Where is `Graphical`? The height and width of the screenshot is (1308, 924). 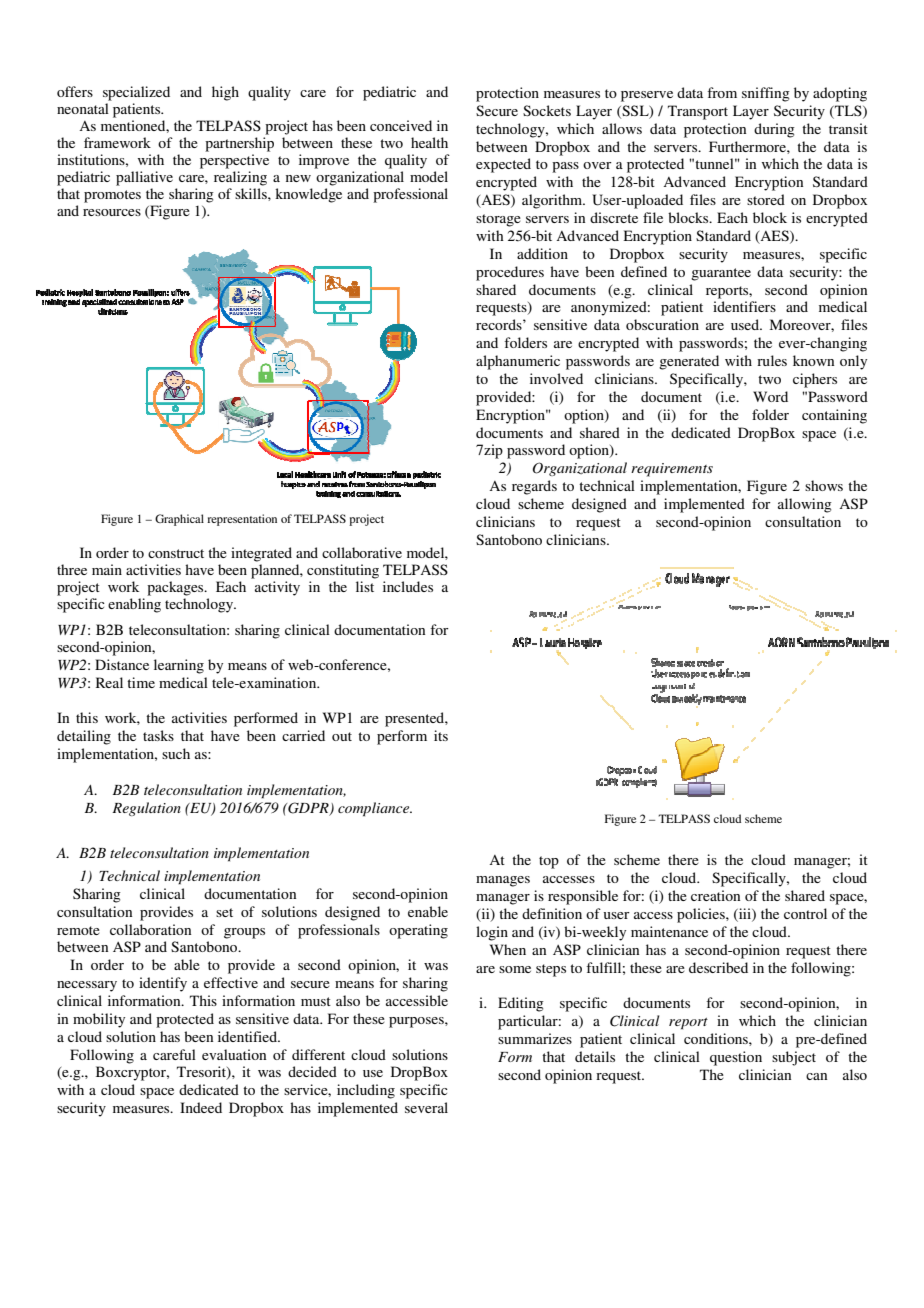 Graphical is located at coordinates (179, 520).
